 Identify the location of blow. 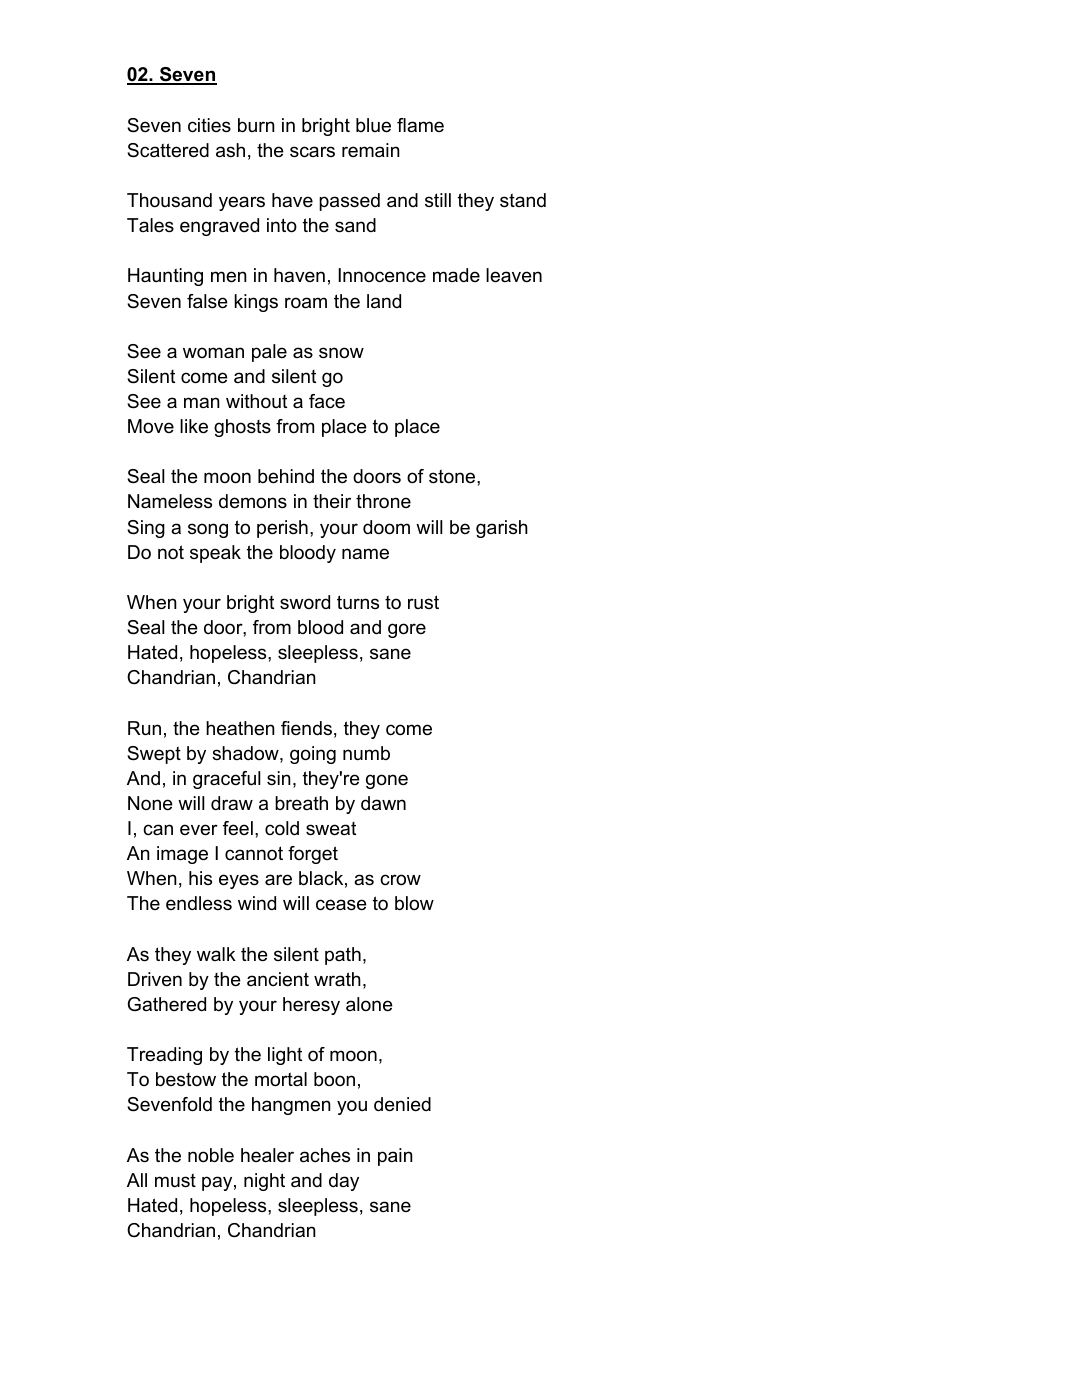
(414, 903).
